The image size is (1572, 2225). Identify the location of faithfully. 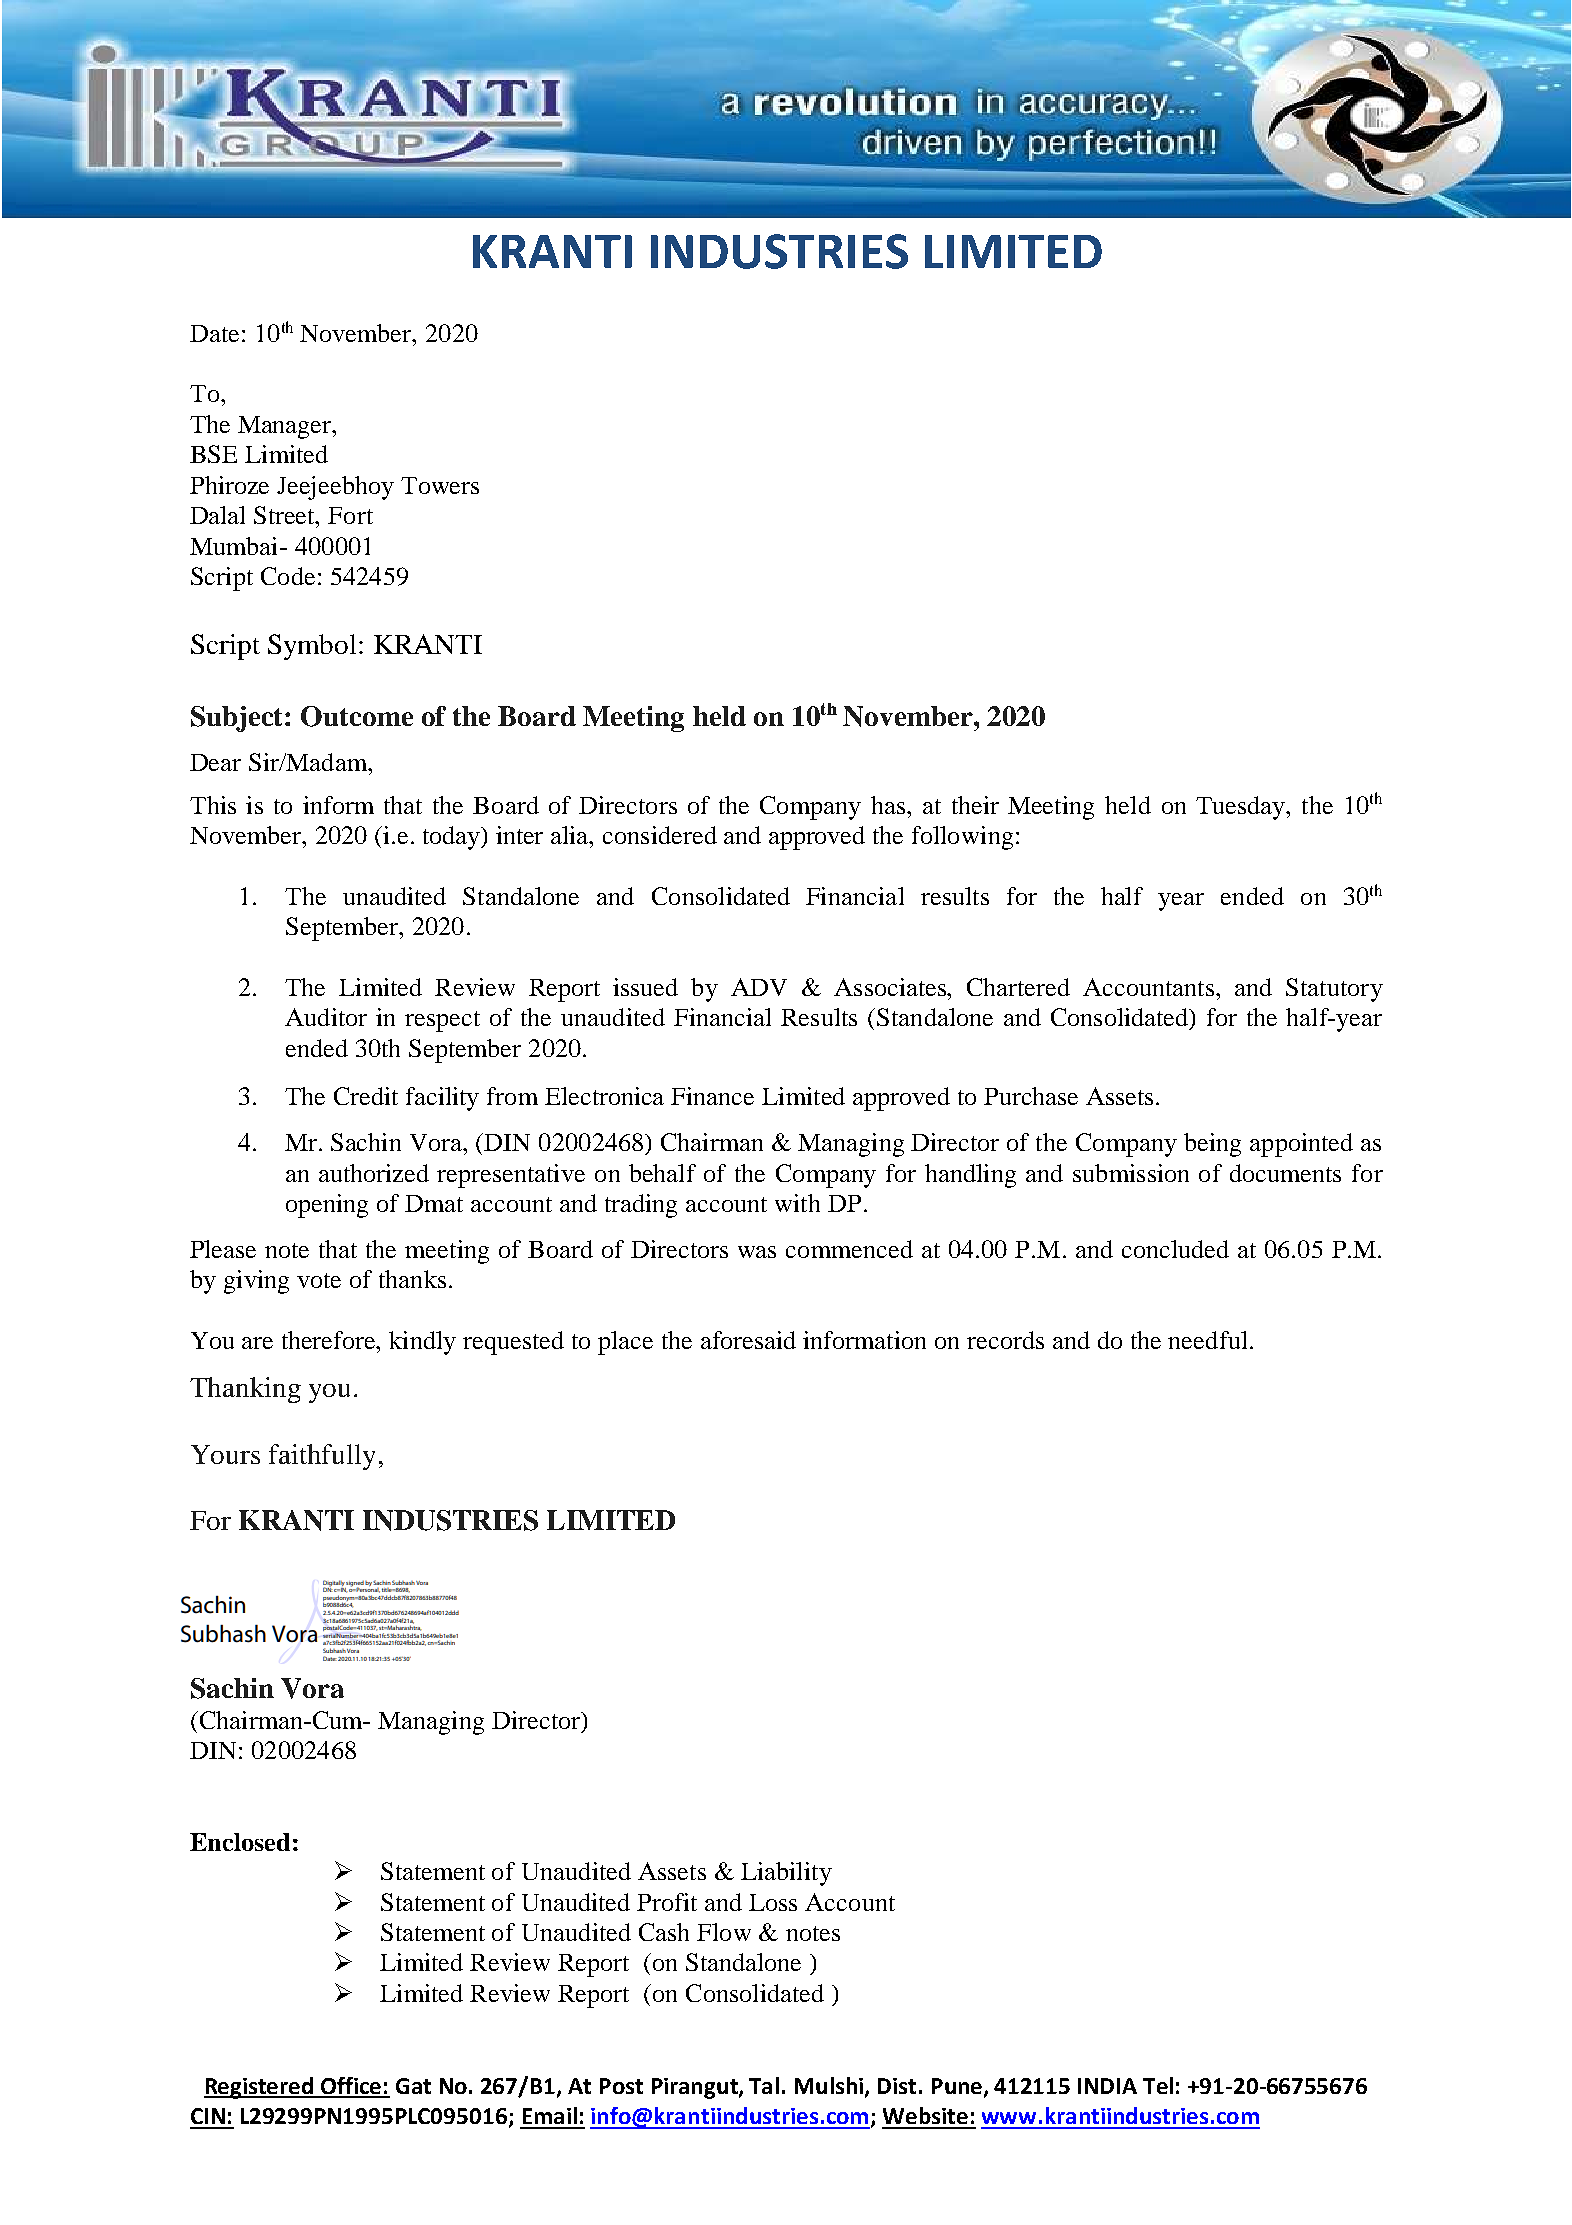
(322, 1457).
